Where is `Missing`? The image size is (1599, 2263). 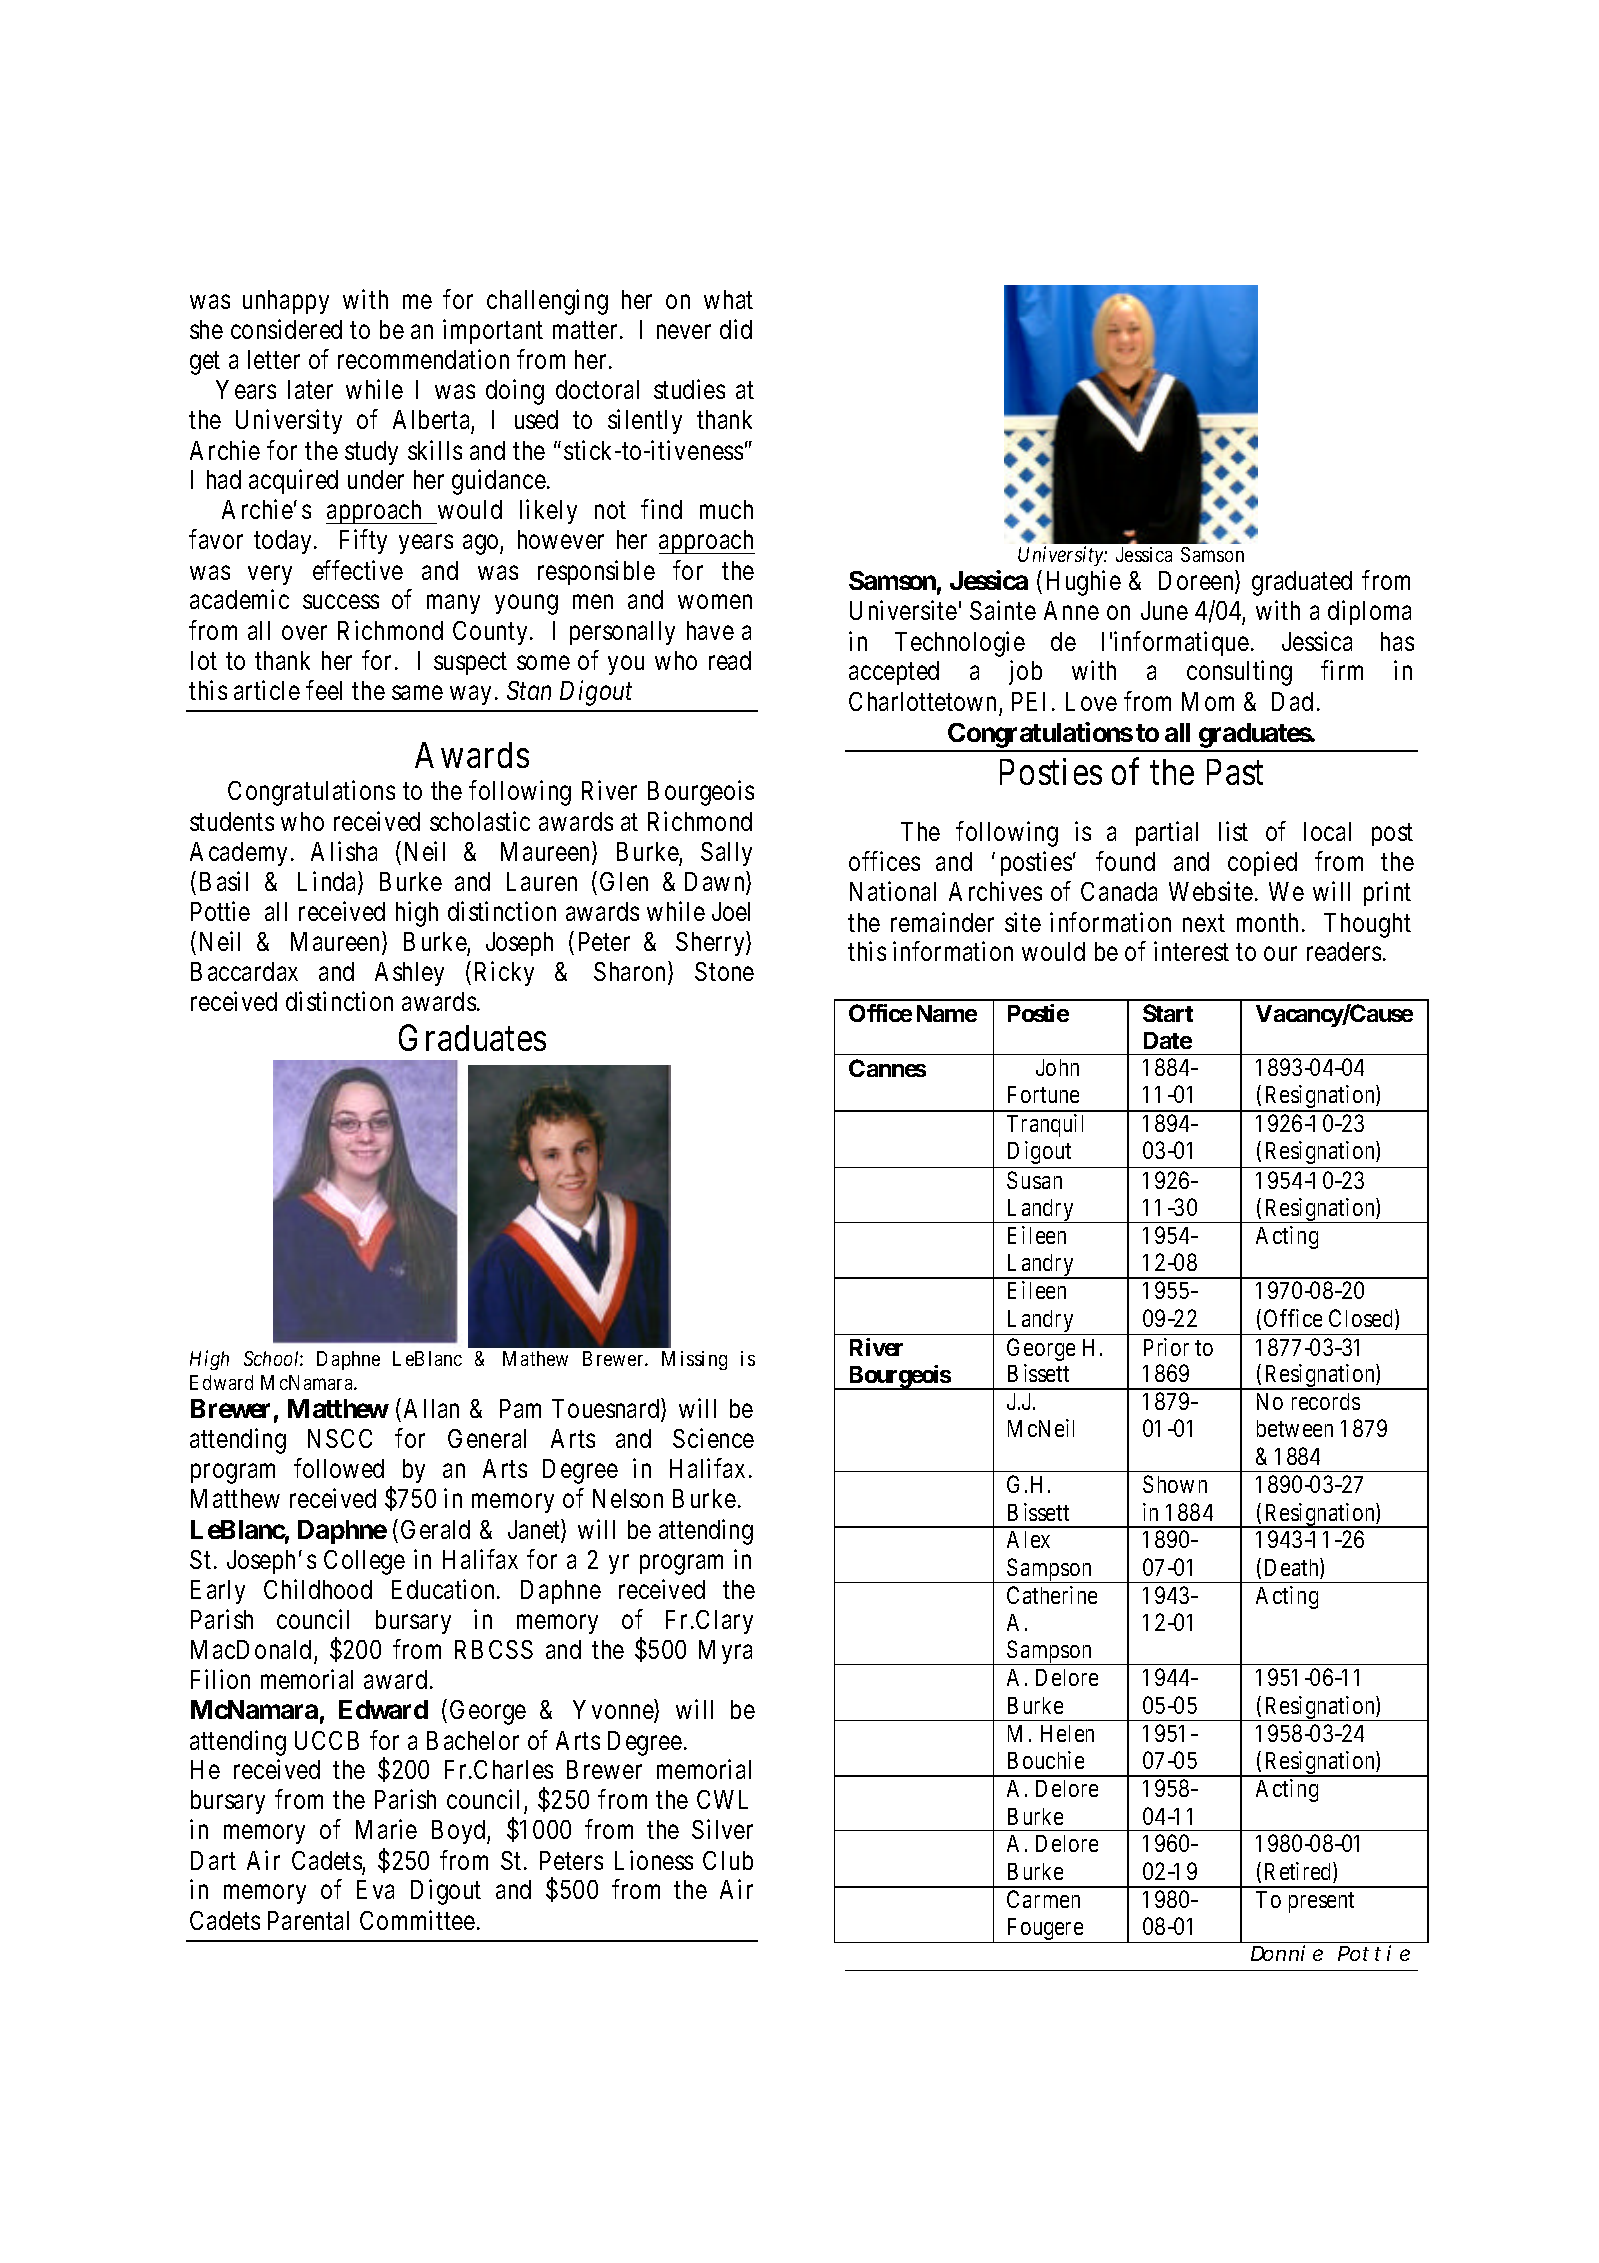
Missing is located at coordinates (694, 1360).
